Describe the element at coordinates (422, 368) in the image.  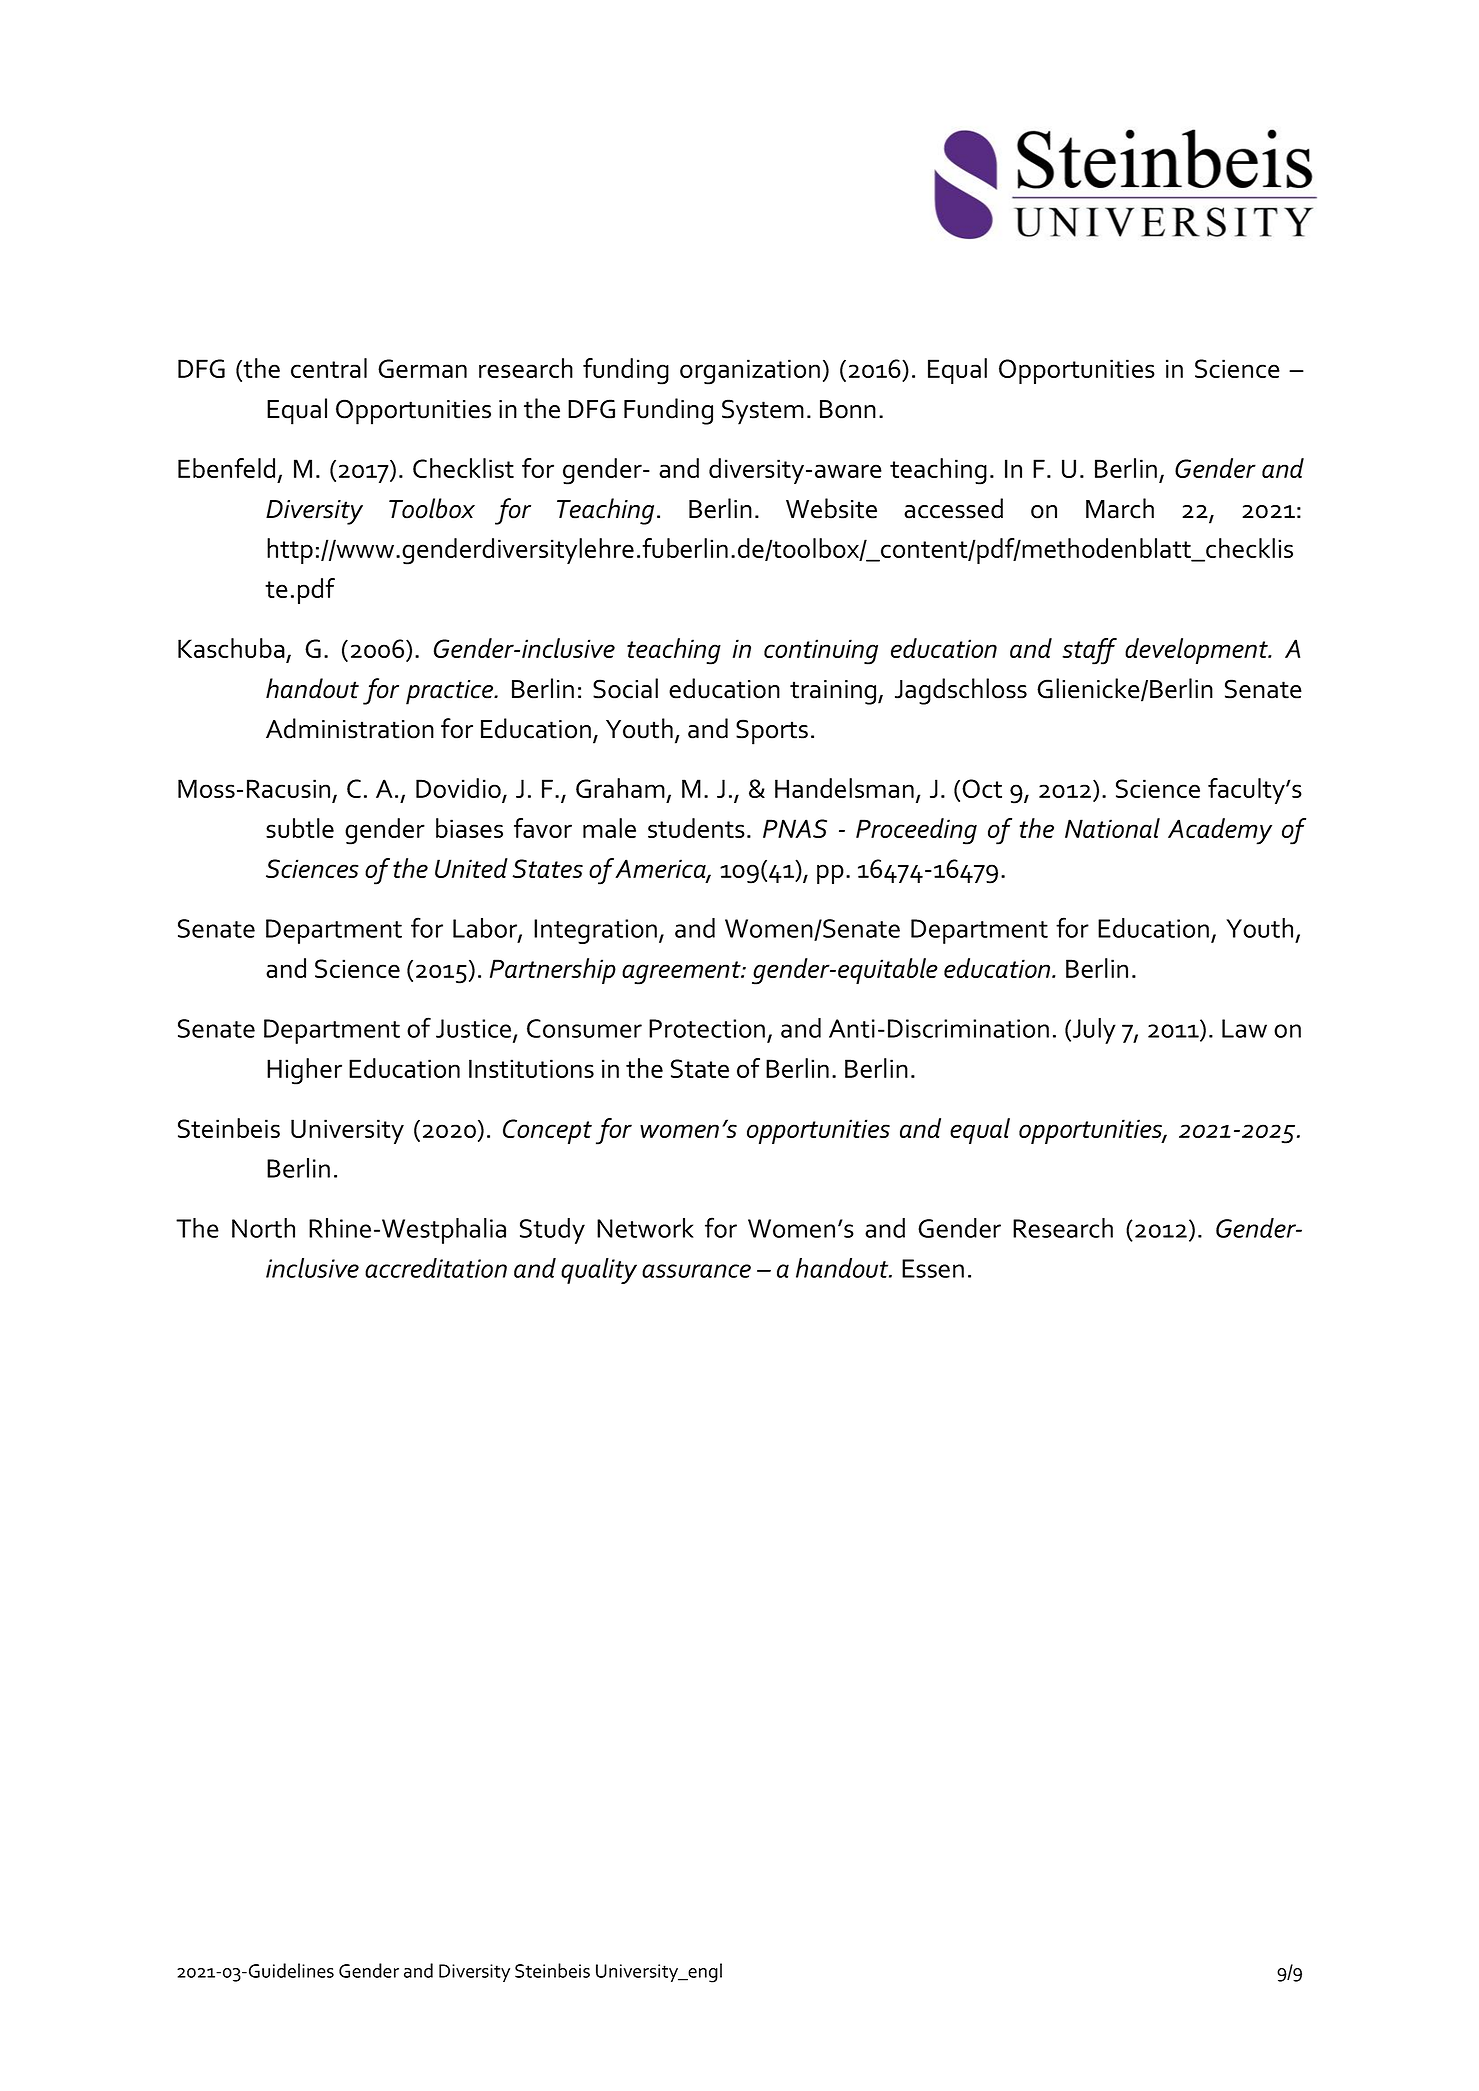
I see `German` at that location.
